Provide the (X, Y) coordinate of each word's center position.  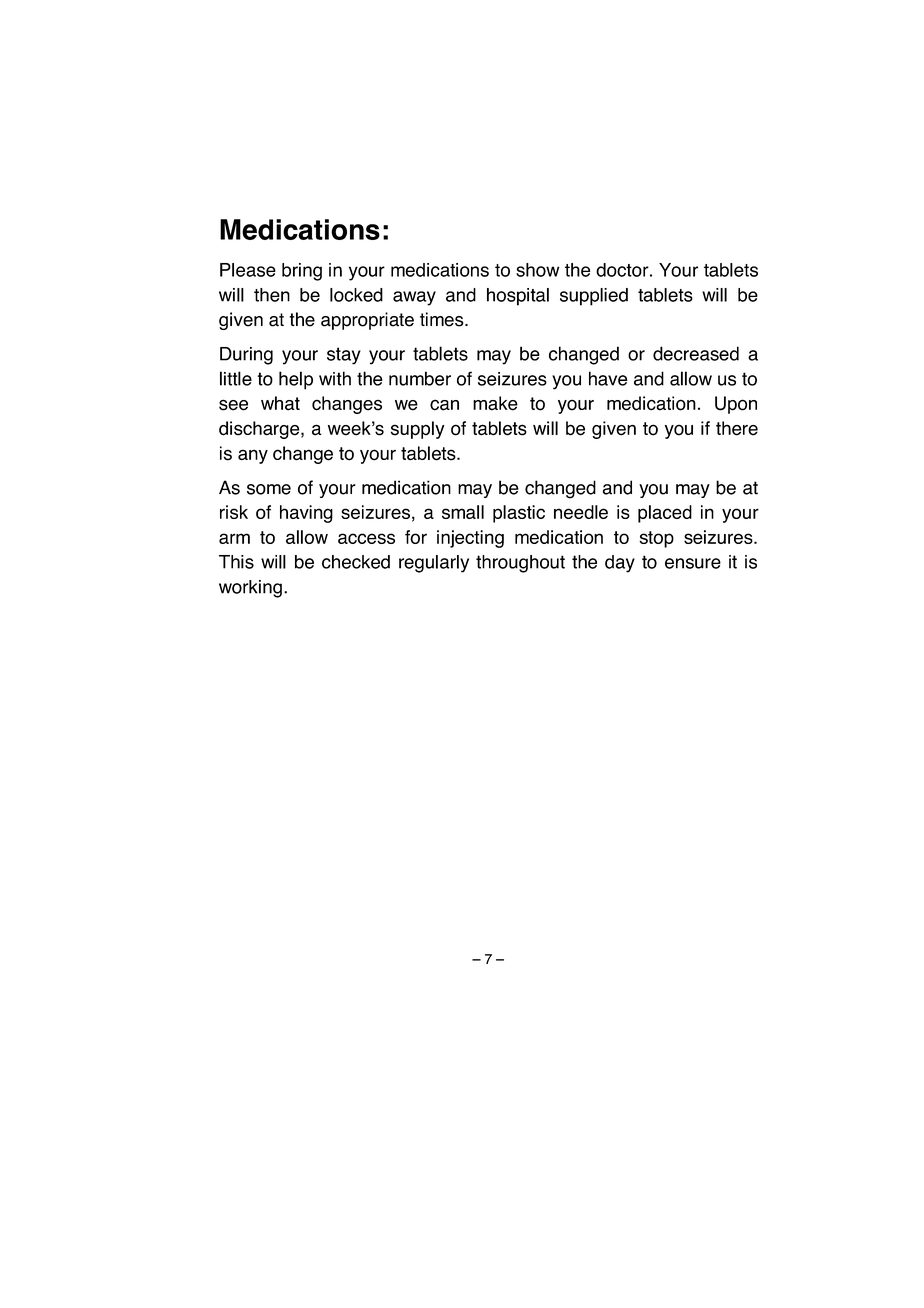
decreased (696, 353)
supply (417, 430)
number (420, 378)
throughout (520, 564)
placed (665, 514)
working (250, 589)
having (306, 514)
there (737, 428)
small (463, 512)
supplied (594, 297)
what (280, 403)
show (537, 270)
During (246, 356)
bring (302, 272)
